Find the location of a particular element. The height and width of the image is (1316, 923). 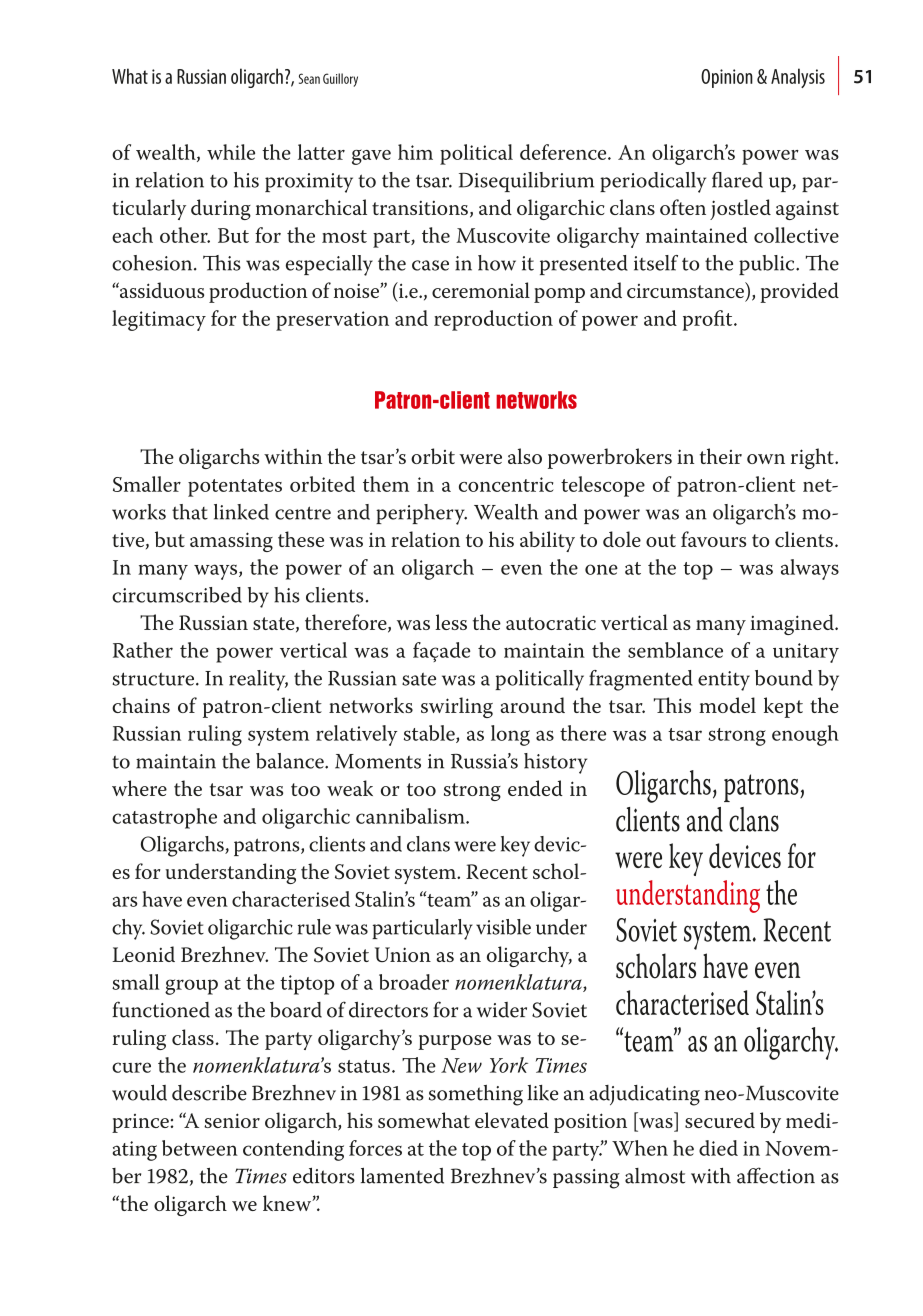

died is located at coordinates (718, 1148).
